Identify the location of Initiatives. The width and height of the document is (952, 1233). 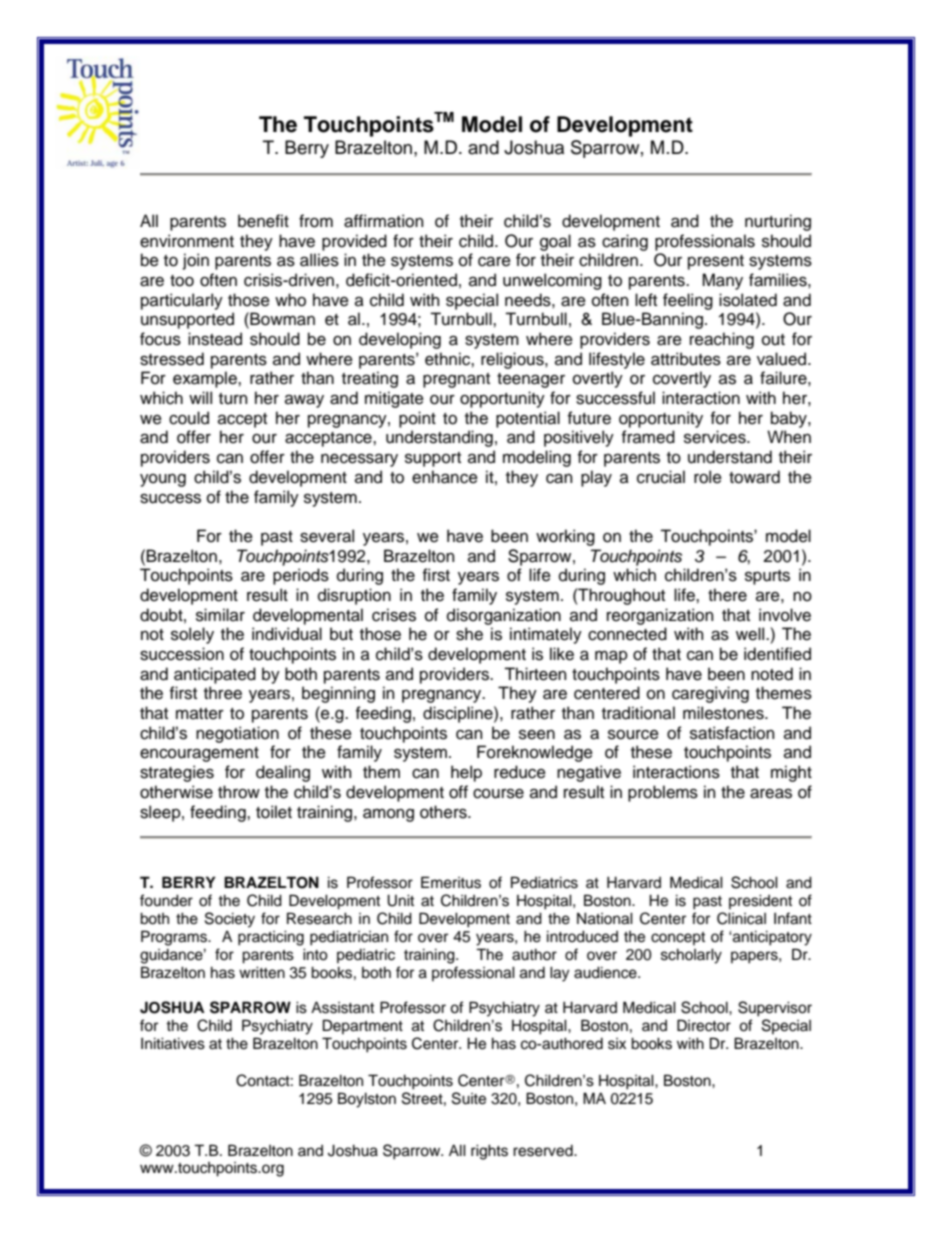
(173, 1043).
